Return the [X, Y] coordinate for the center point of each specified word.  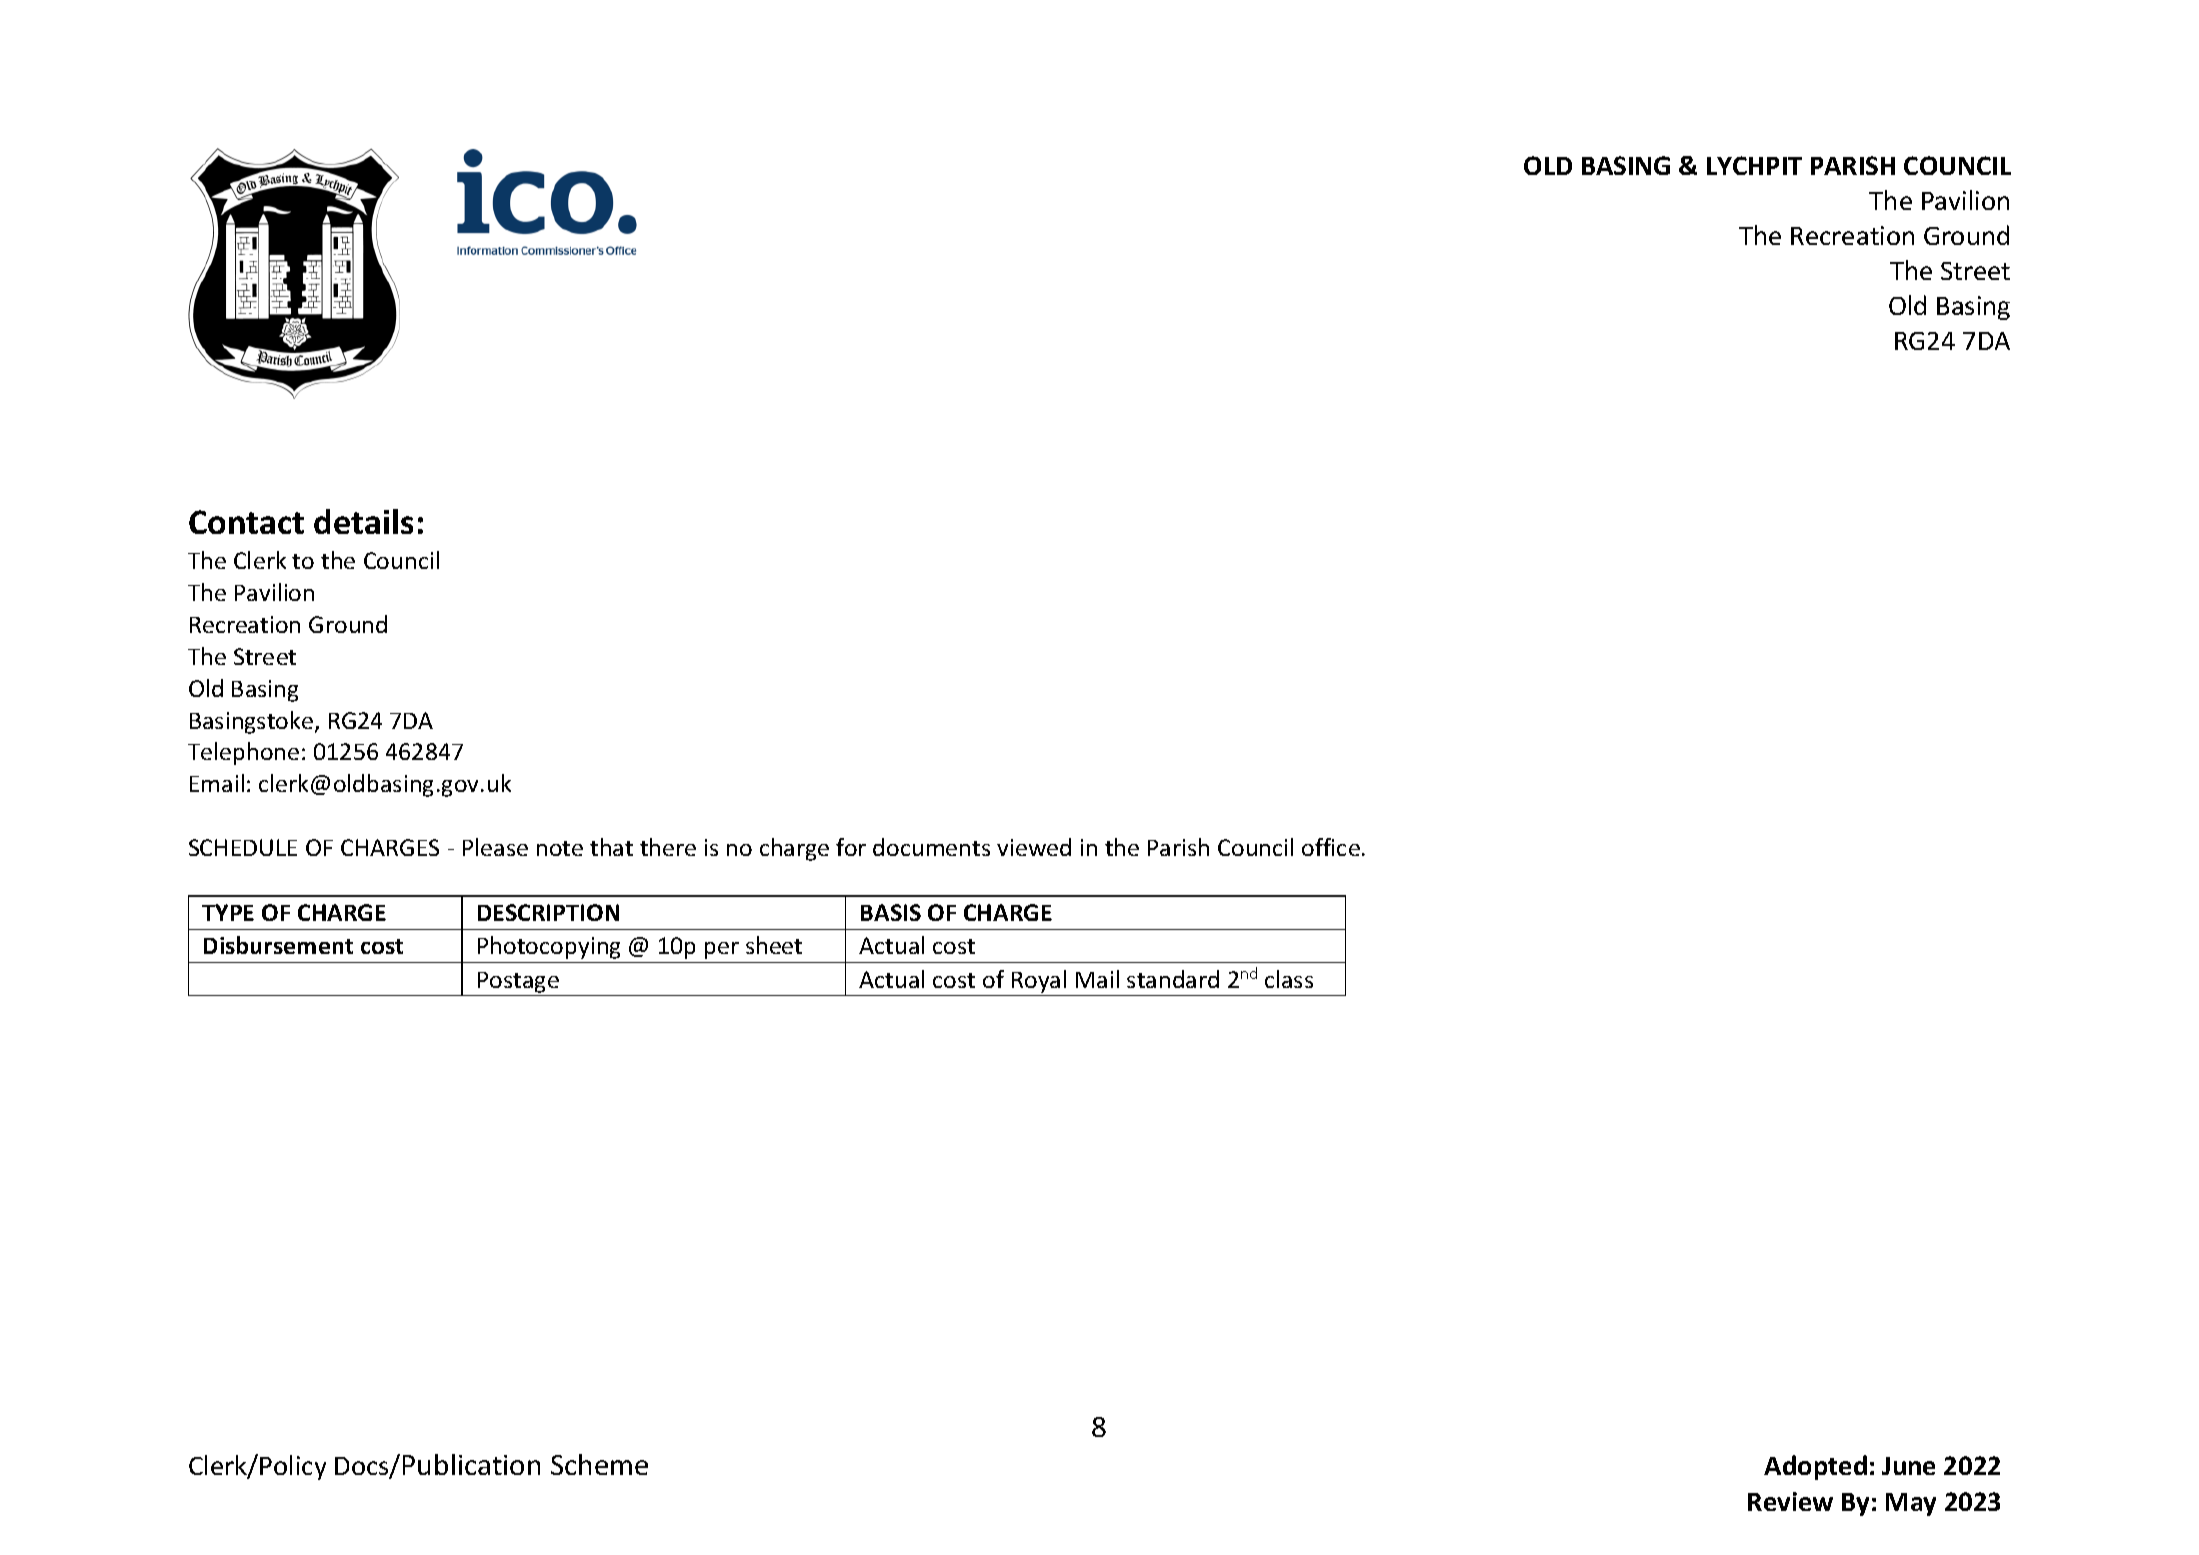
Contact [246, 522]
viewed [1034, 847]
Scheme [599, 1464]
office [1331, 847]
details [363, 521]
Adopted [1815, 1467]
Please [495, 847]
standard [1173, 979]
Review [1790, 1501]
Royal [1039, 981]
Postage [518, 982]
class [1289, 979]
